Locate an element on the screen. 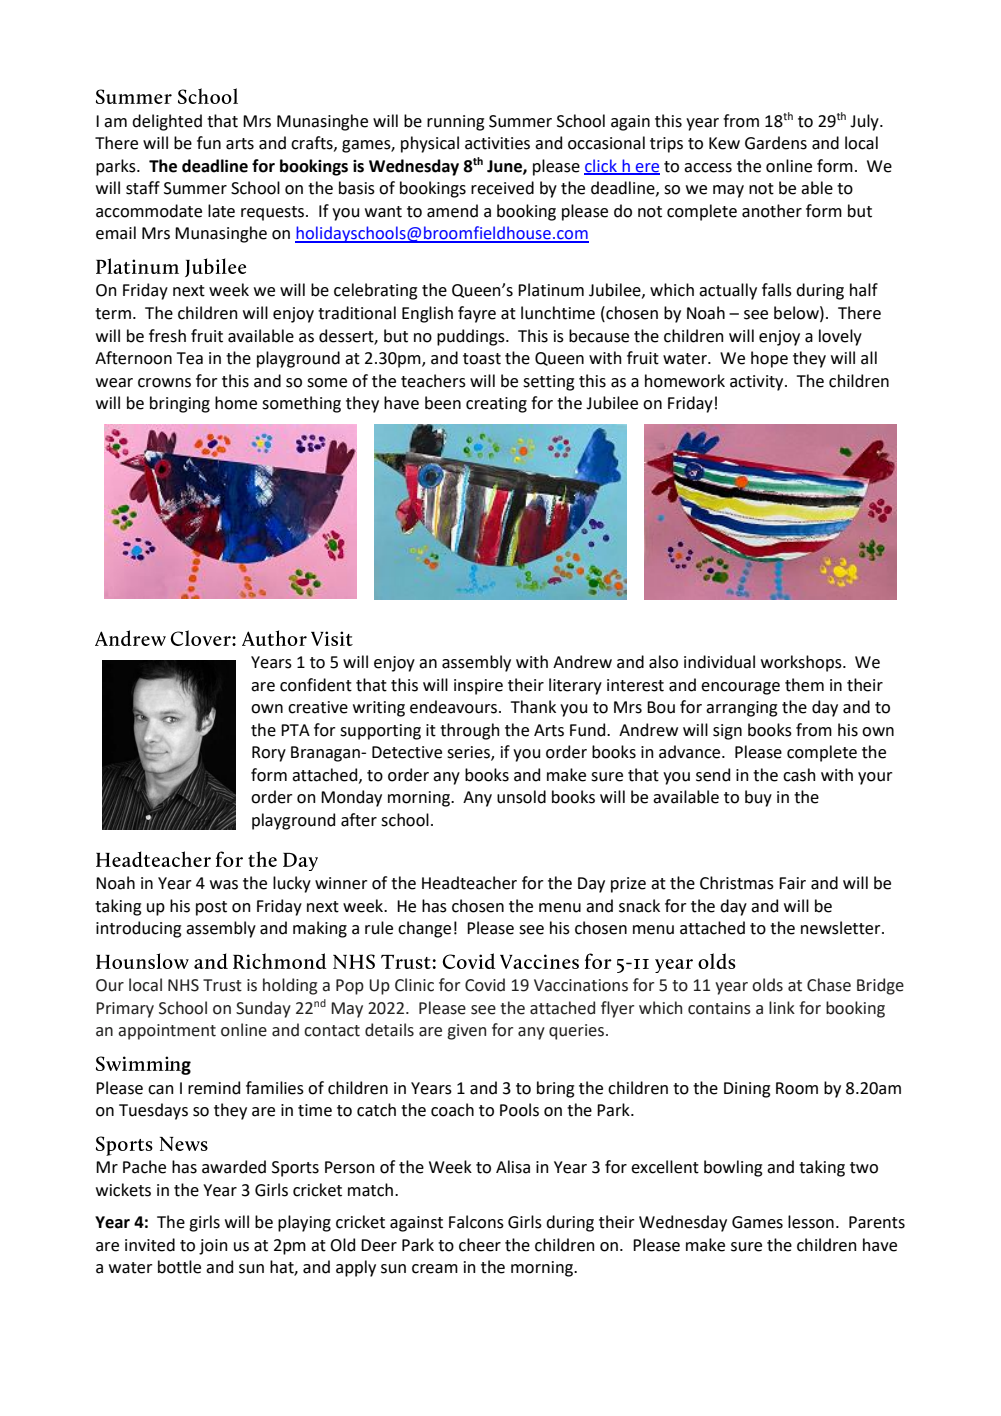 Image resolution: width=1001 pixels, height=1416 pixels. creating is located at coordinates (496, 405).
